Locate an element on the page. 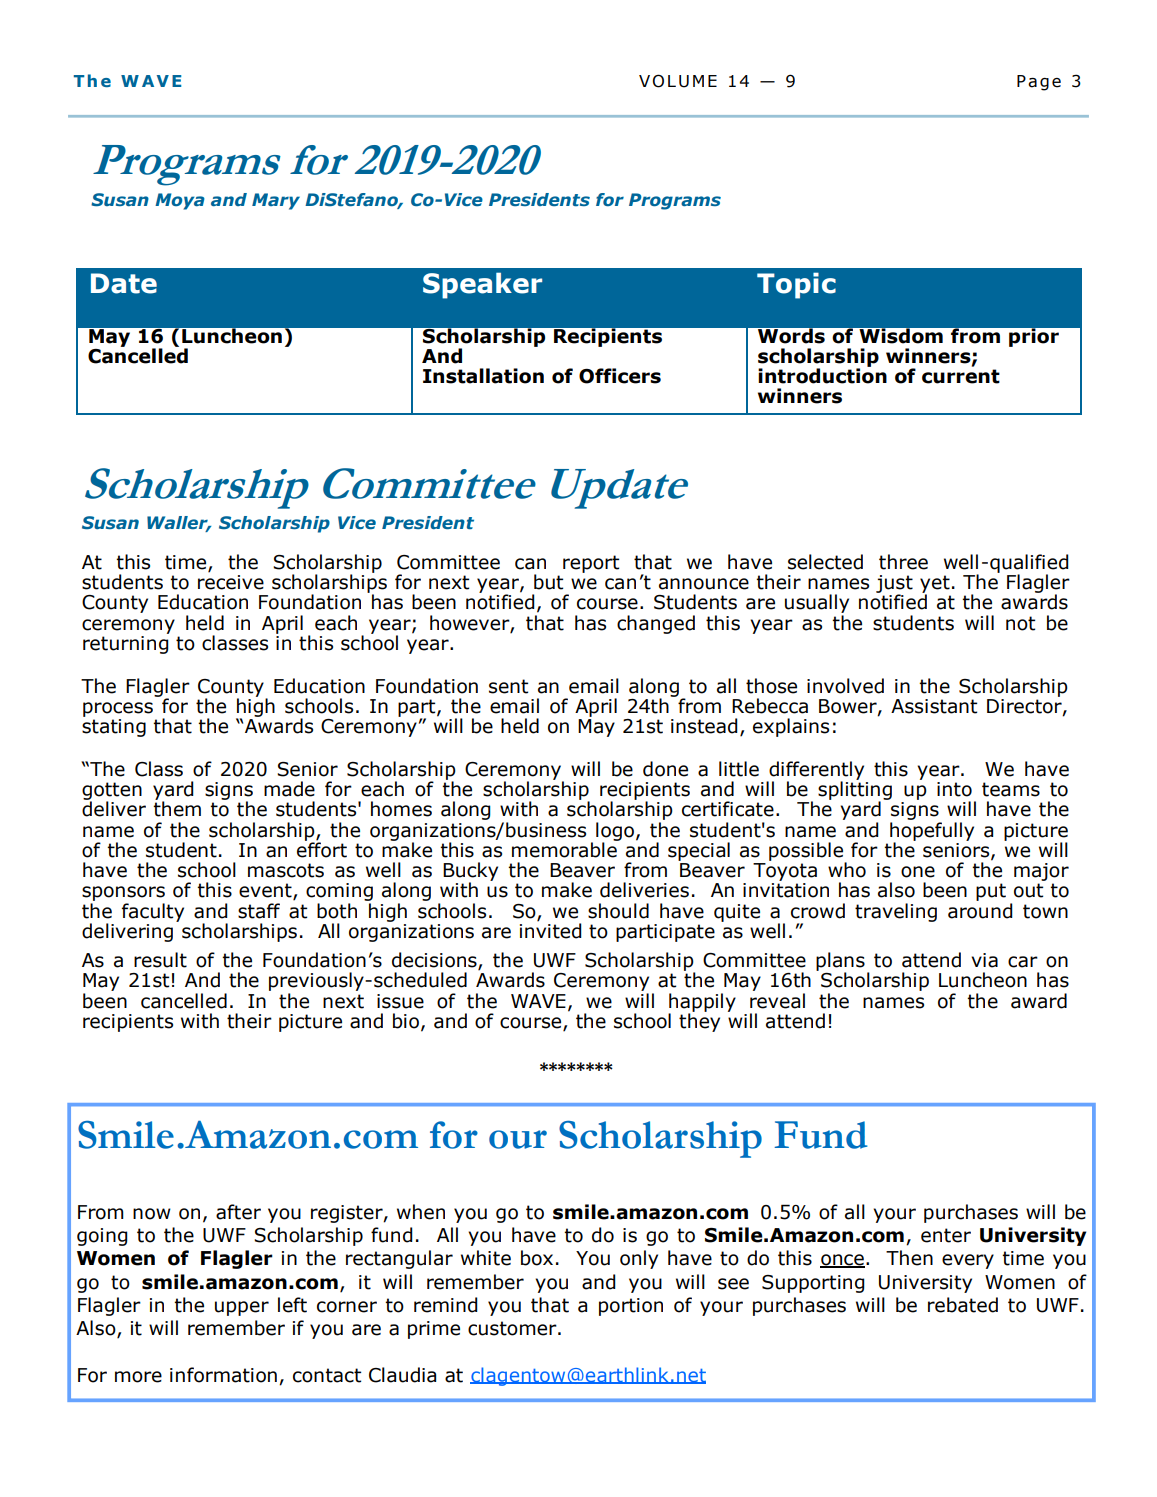 The image size is (1157, 1497). sent is located at coordinates (508, 686).
